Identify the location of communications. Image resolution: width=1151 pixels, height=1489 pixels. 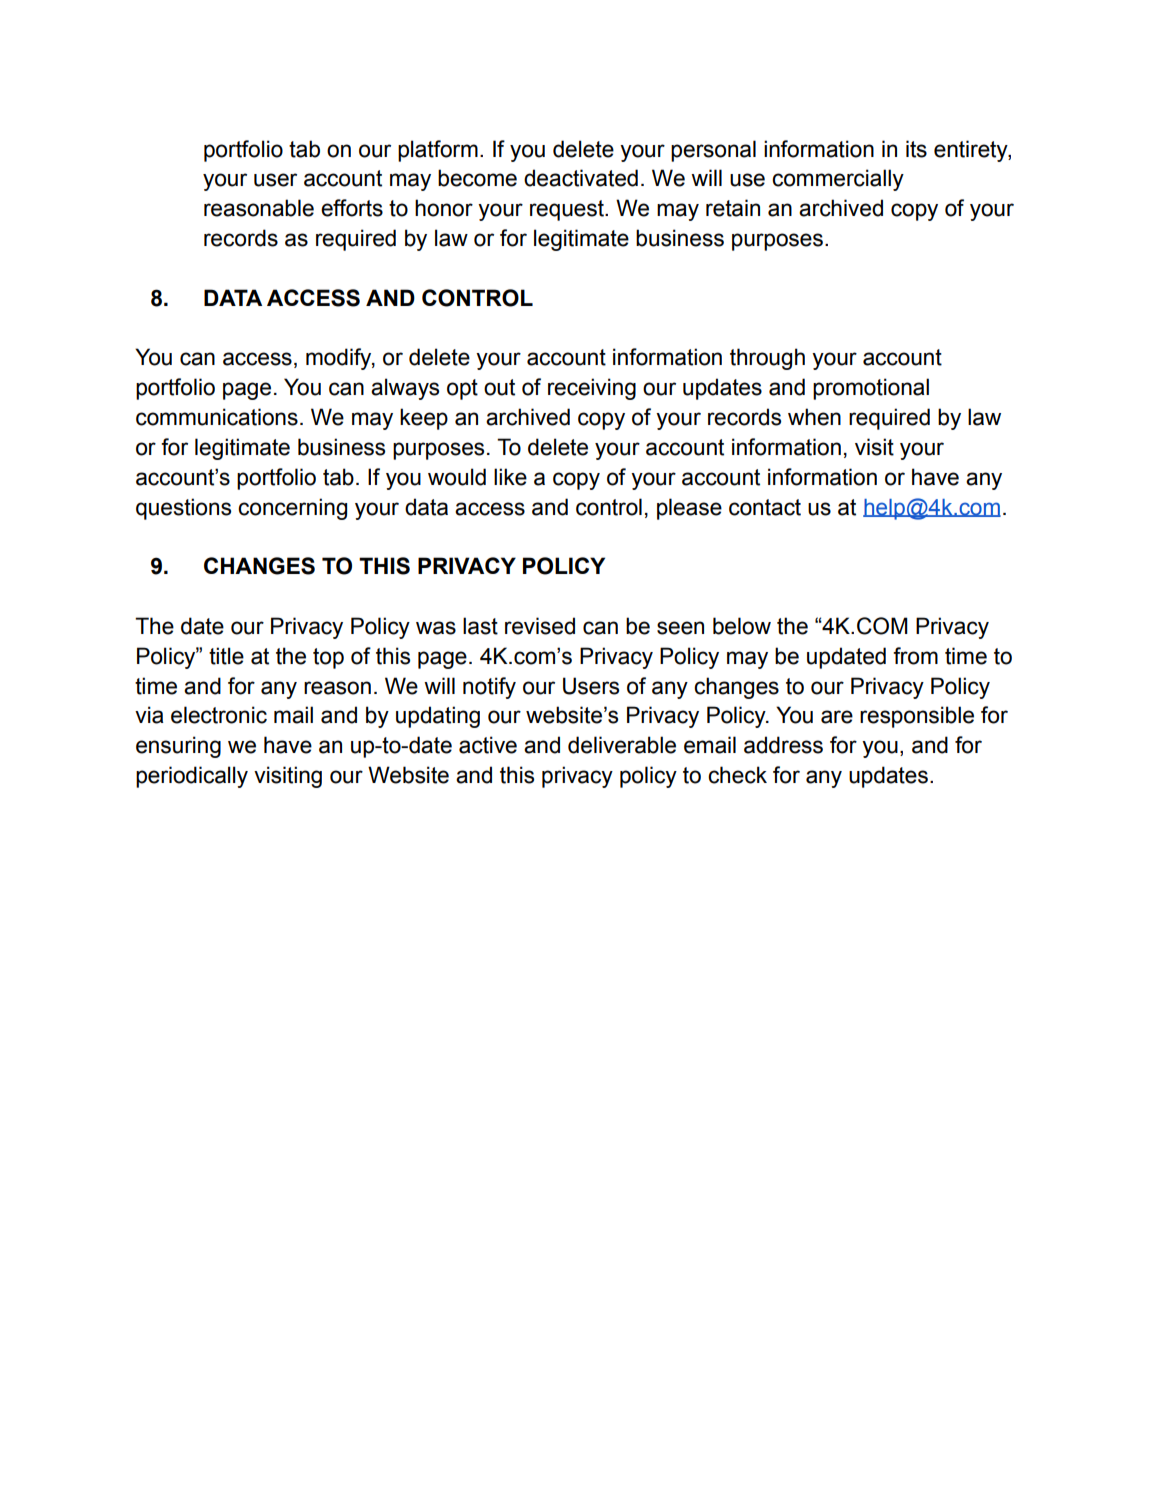
(217, 417).
